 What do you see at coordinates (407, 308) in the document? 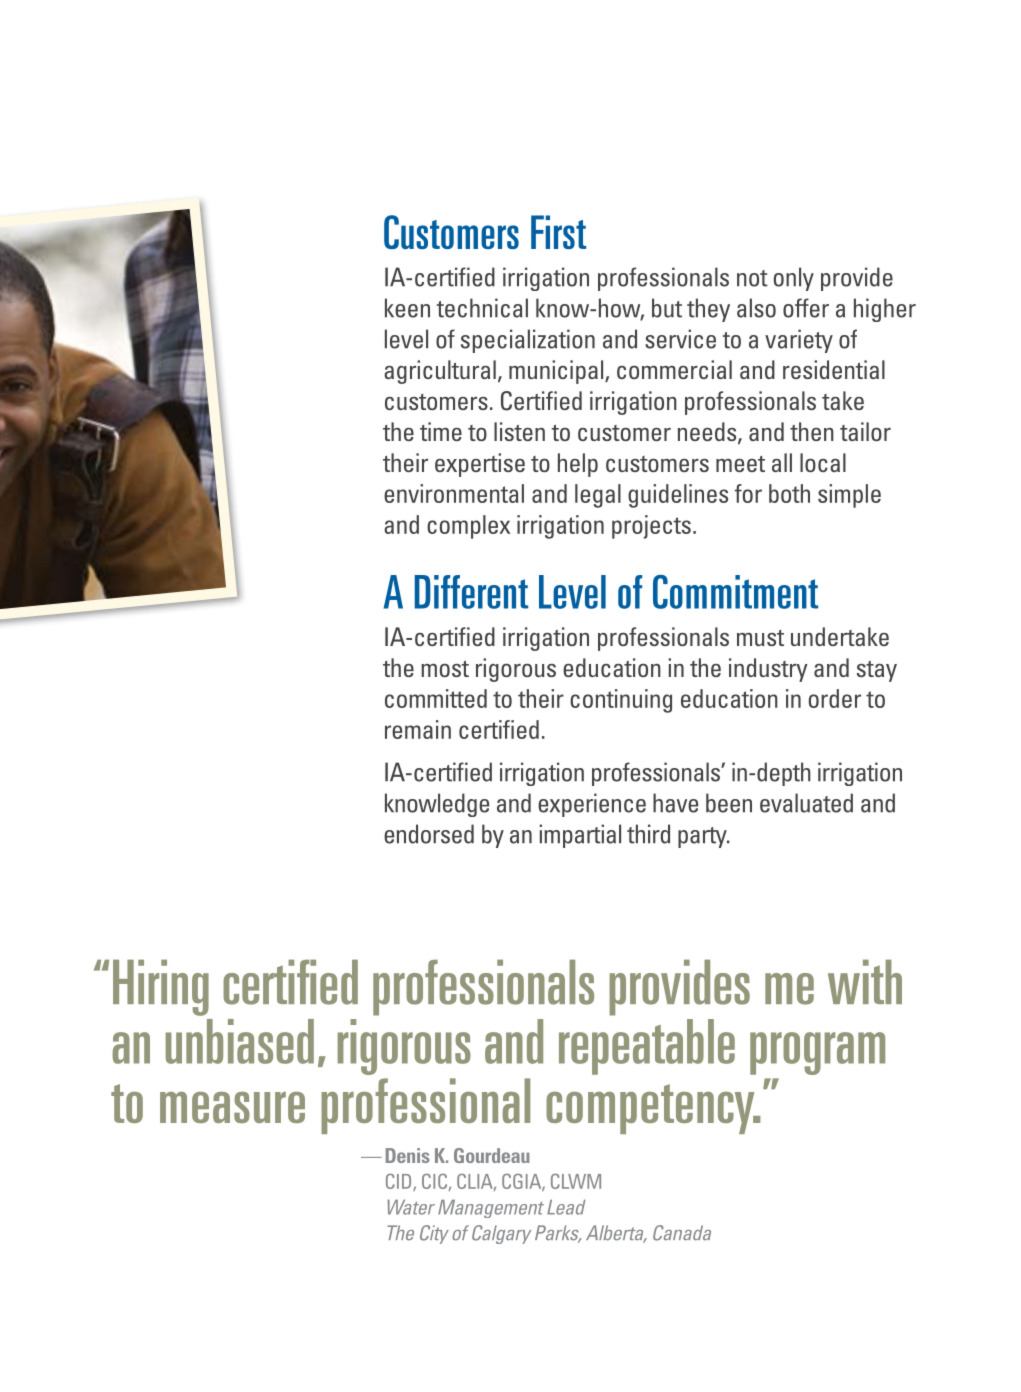
I see `keen` at bounding box center [407, 308].
